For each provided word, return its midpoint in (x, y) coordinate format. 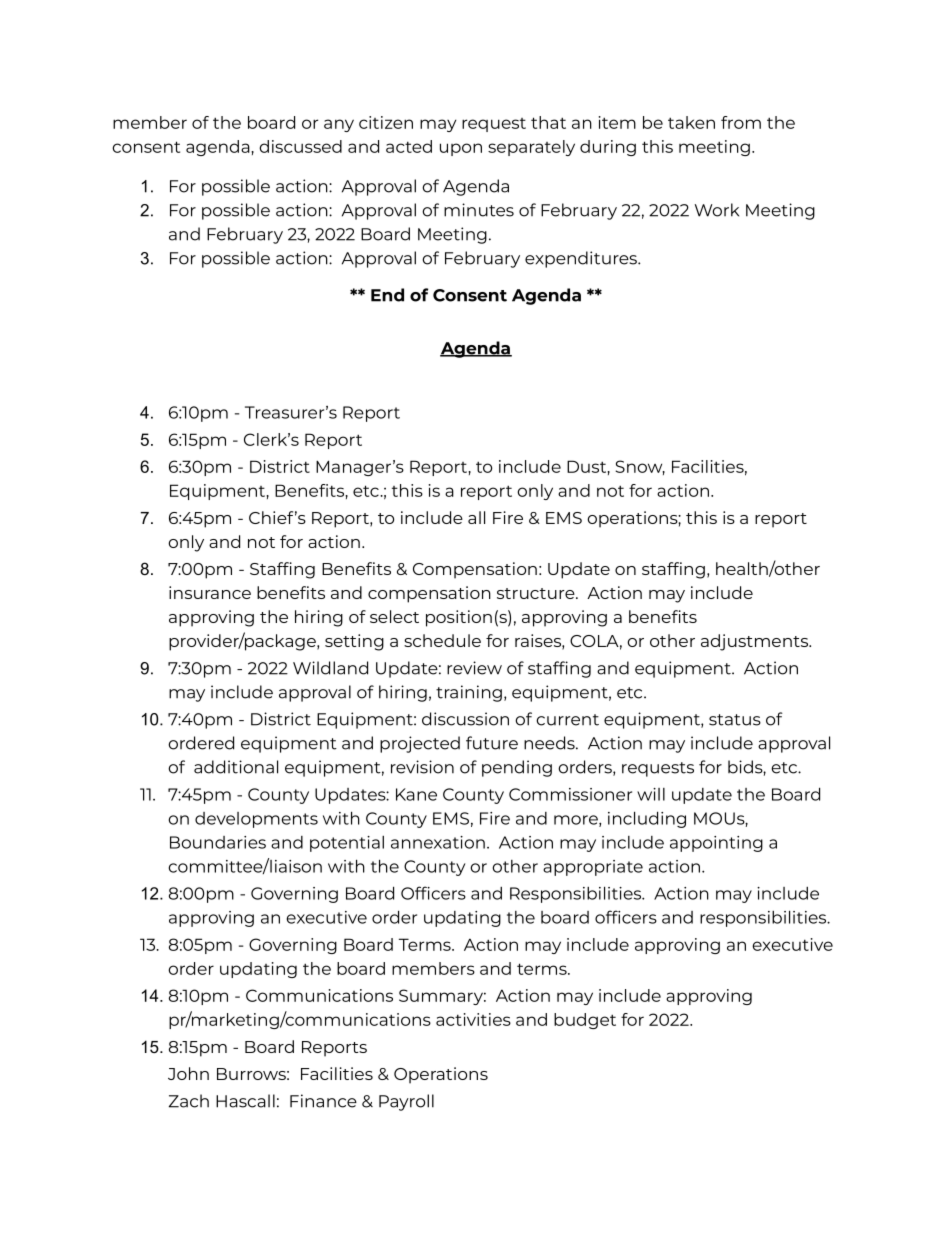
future (492, 743)
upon (461, 149)
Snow (640, 467)
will (651, 794)
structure (537, 593)
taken (691, 122)
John (188, 1073)
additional (236, 767)
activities (473, 1019)
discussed (300, 146)
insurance (210, 592)
